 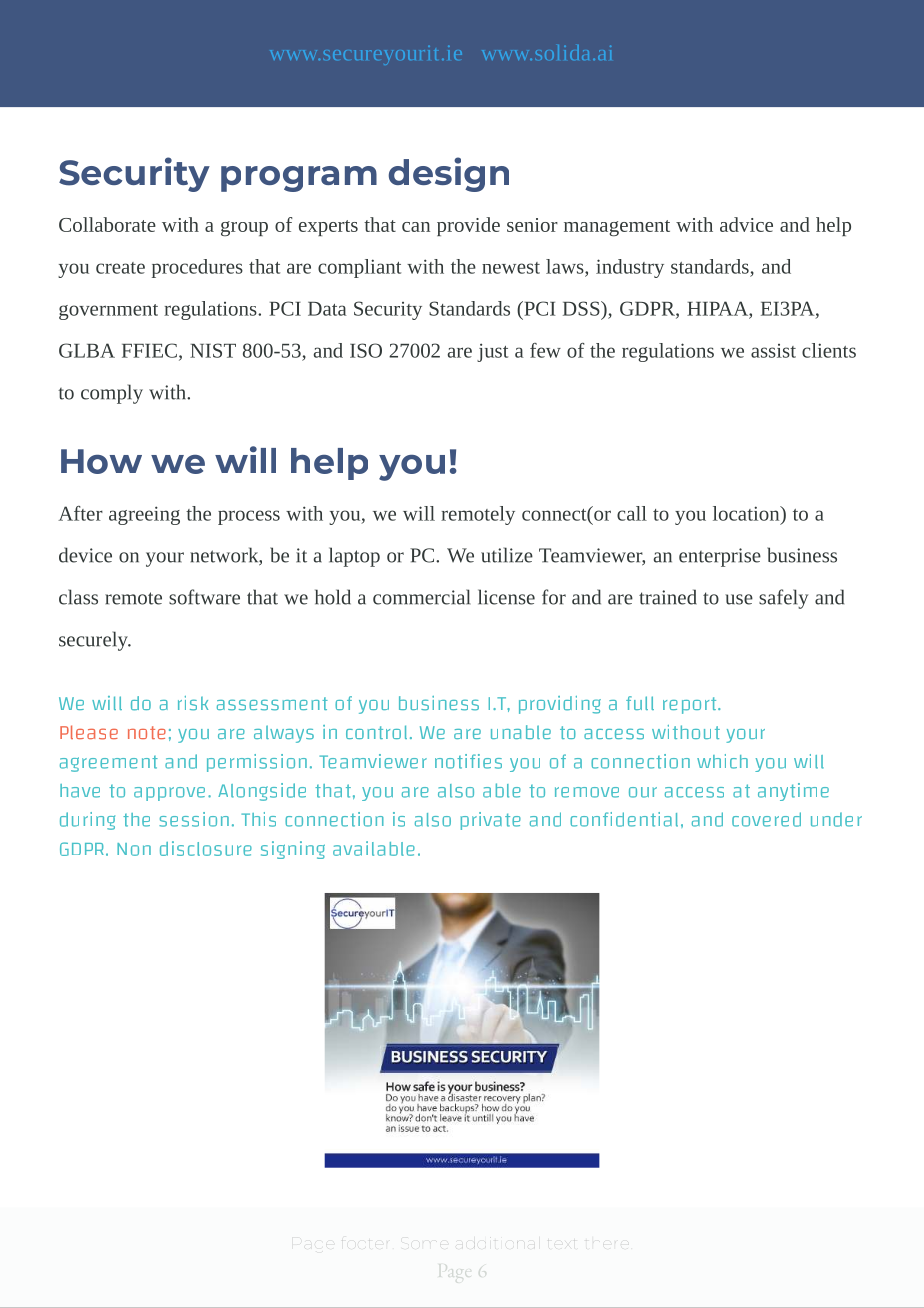 I want to click on design, so click(x=449, y=174).
